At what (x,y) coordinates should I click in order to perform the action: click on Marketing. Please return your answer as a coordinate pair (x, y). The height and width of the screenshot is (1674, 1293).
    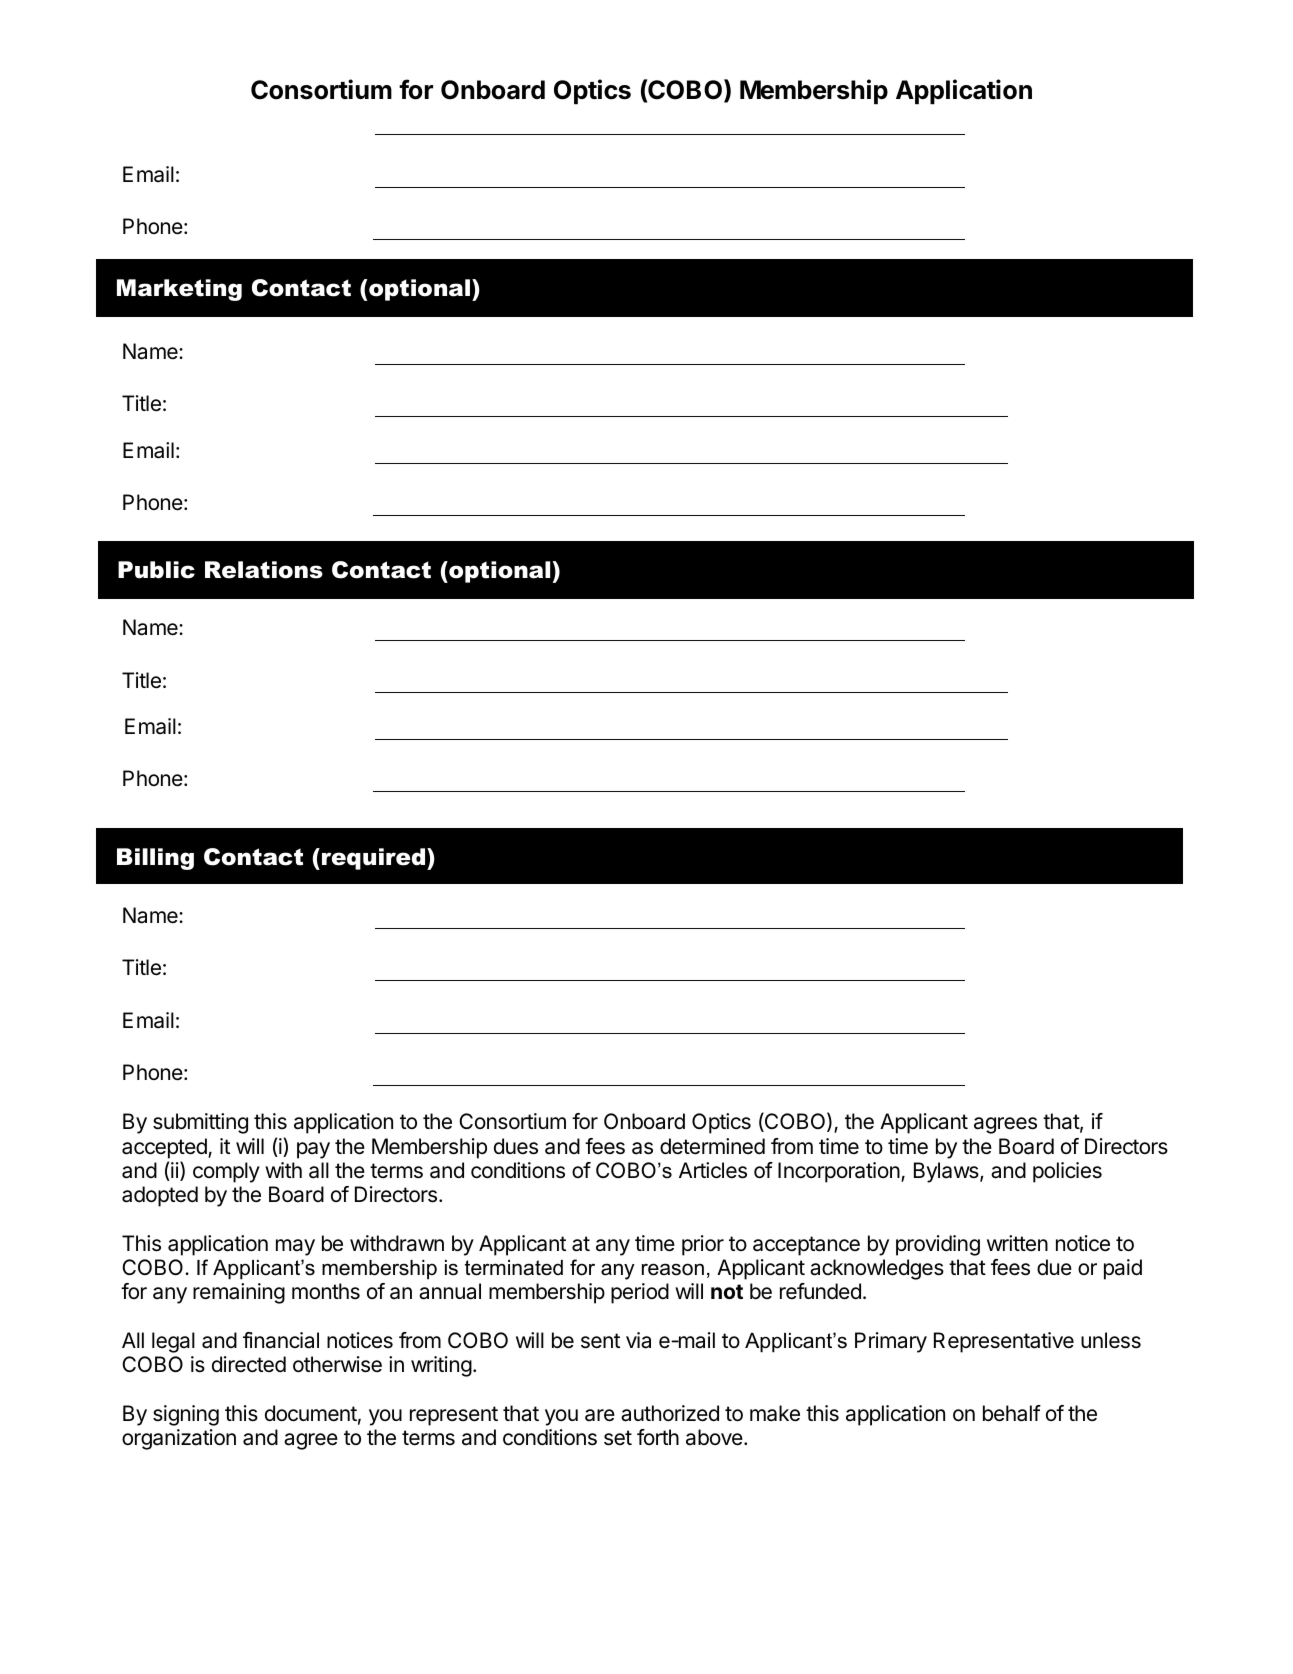
    Looking at the image, I should click on (179, 290).
